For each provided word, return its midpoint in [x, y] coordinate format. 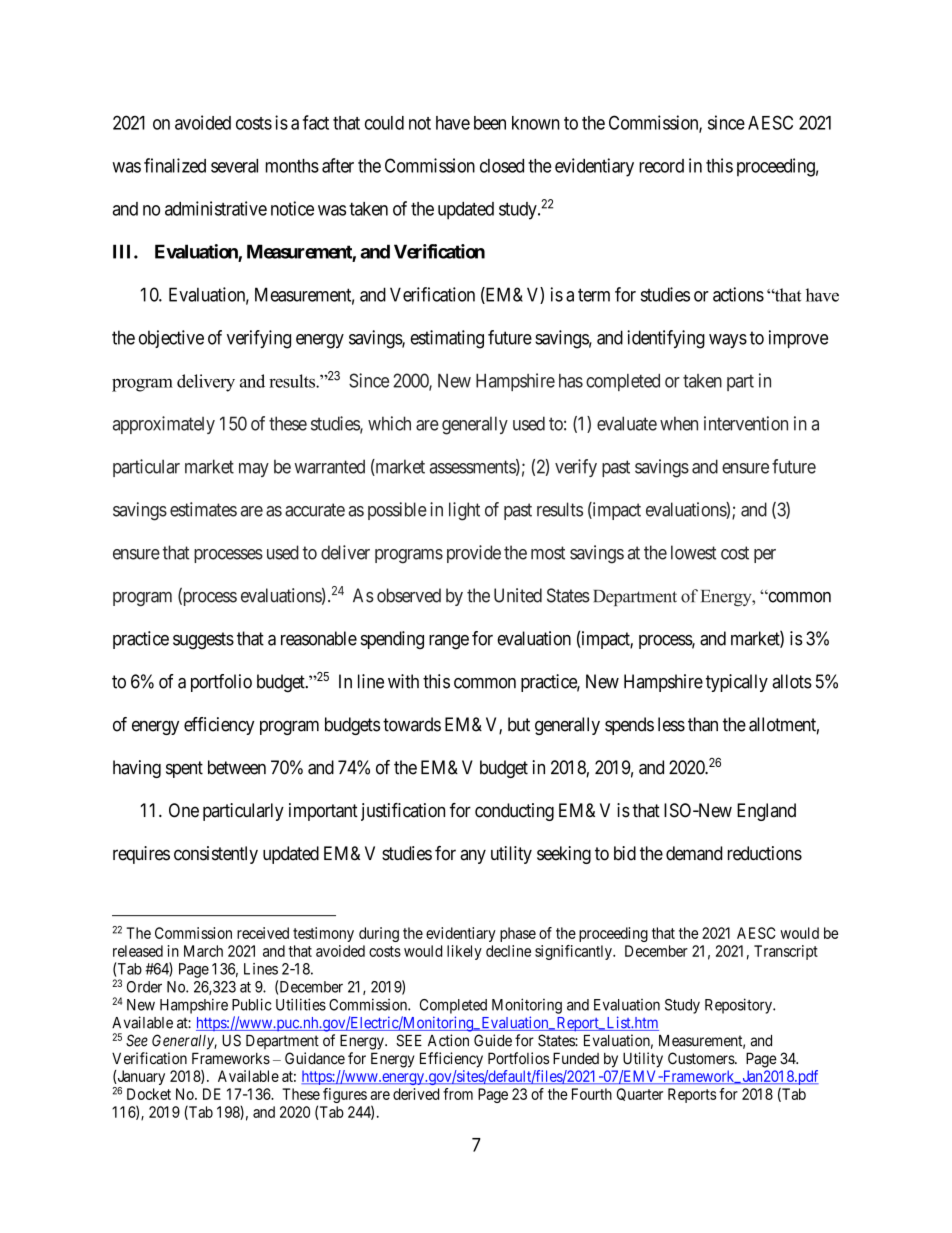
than [703, 724]
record [661, 166]
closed [502, 166]
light [464, 511]
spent [184, 769]
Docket [149, 1094]
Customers [702, 1058]
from [458, 1094]
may [254, 470]
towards [412, 724]
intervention [746, 423]
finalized [175, 165]
